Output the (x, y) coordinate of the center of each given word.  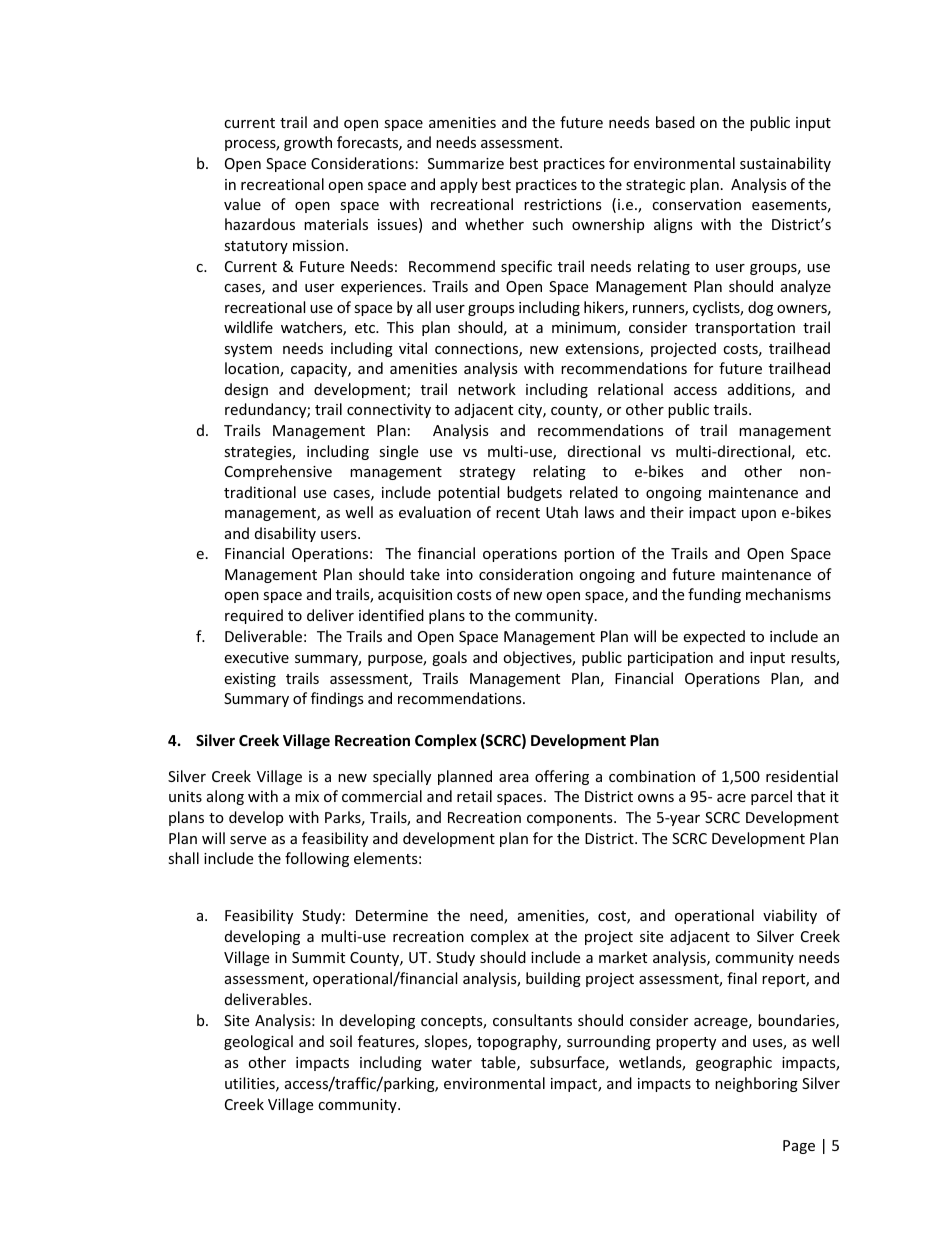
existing (250, 680)
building (553, 979)
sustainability (785, 164)
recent (518, 513)
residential (802, 776)
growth (308, 143)
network (487, 389)
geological (258, 1042)
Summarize (466, 163)
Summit (318, 957)
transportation (745, 329)
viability (790, 916)
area (514, 778)
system (248, 350)
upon (759, 515)
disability (285, 534)
